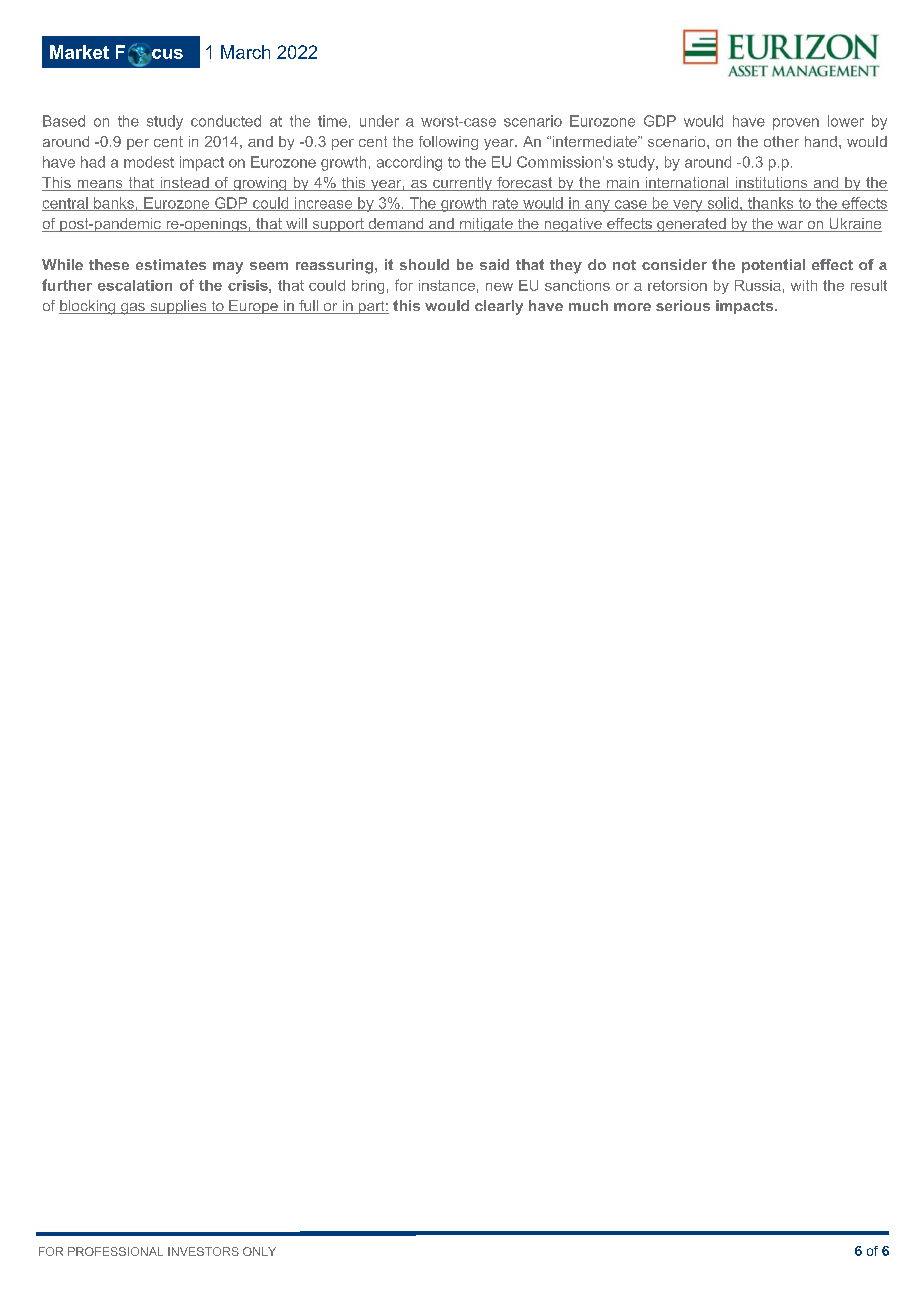 The image size is (924, 1308). Describe the element at coordinates (259, 1251) in the image. I see `ONLY` at that location.
